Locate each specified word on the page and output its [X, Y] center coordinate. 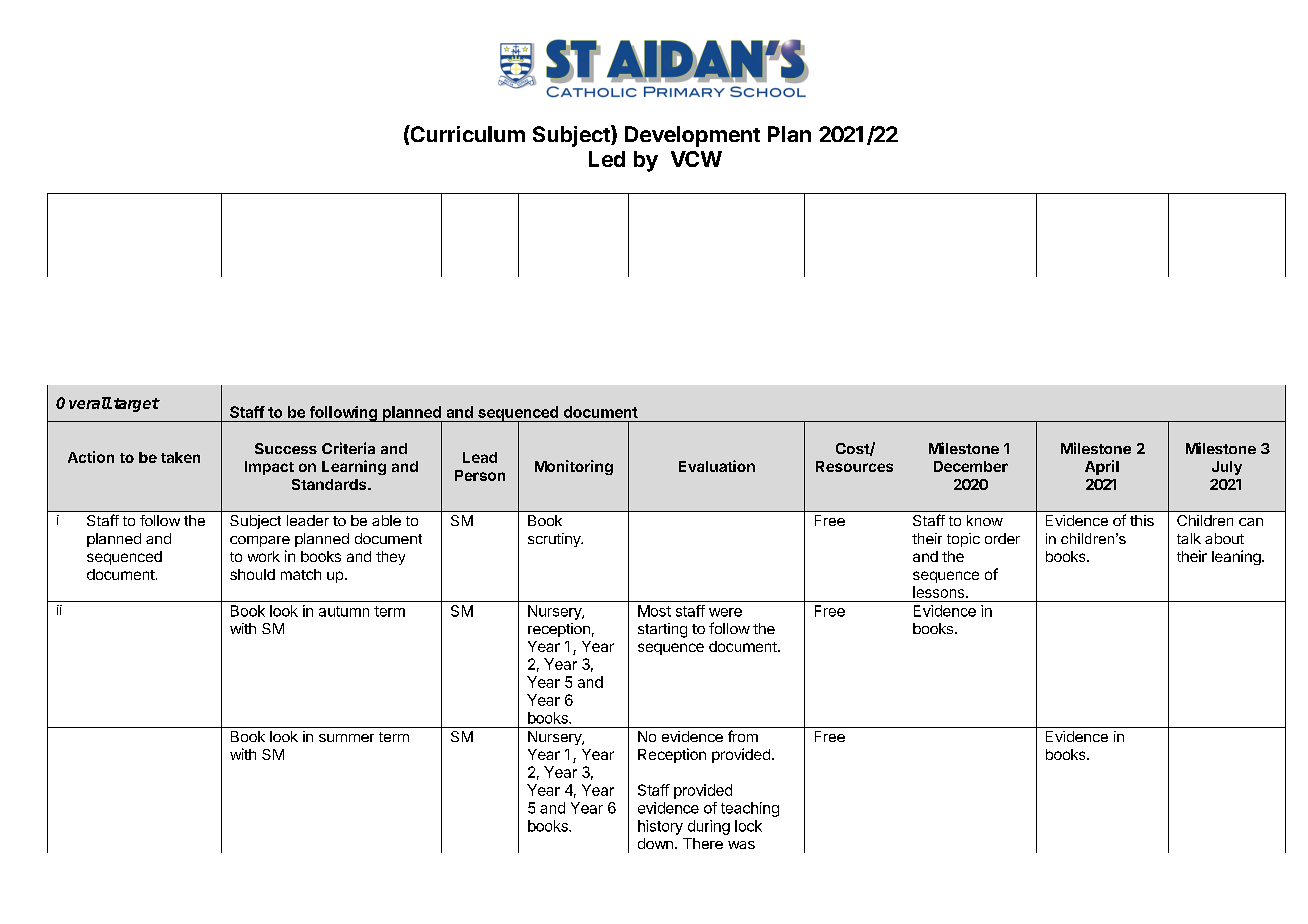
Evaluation [717, 466]
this [1142, 520]
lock [748, 826]
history [660, 827]
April [1102, 467]
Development [692, 136]
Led [607, 159]
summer [346, 738]
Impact [269, 468]
